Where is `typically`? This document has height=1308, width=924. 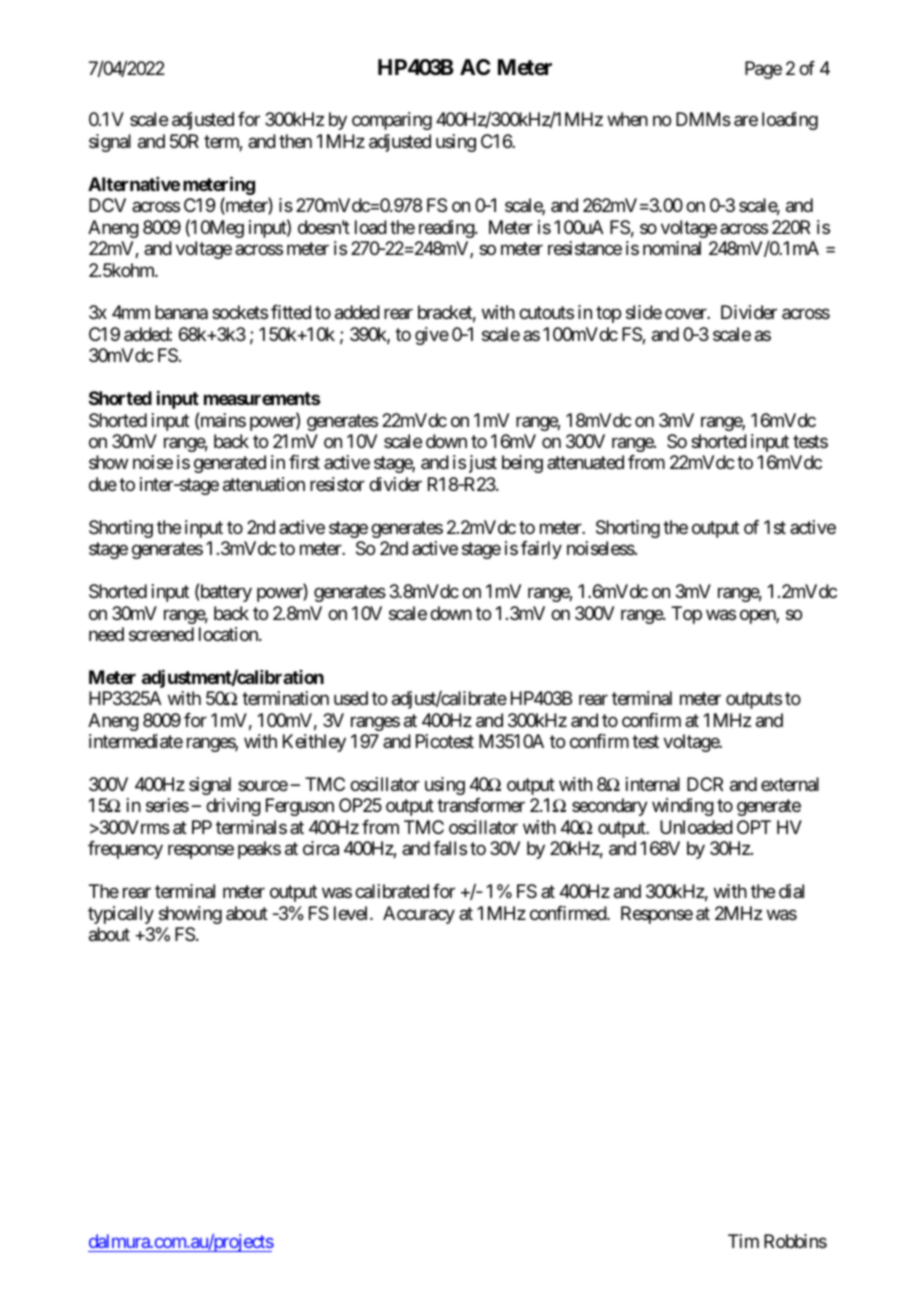
typically is located at coordinates (121, 915).
